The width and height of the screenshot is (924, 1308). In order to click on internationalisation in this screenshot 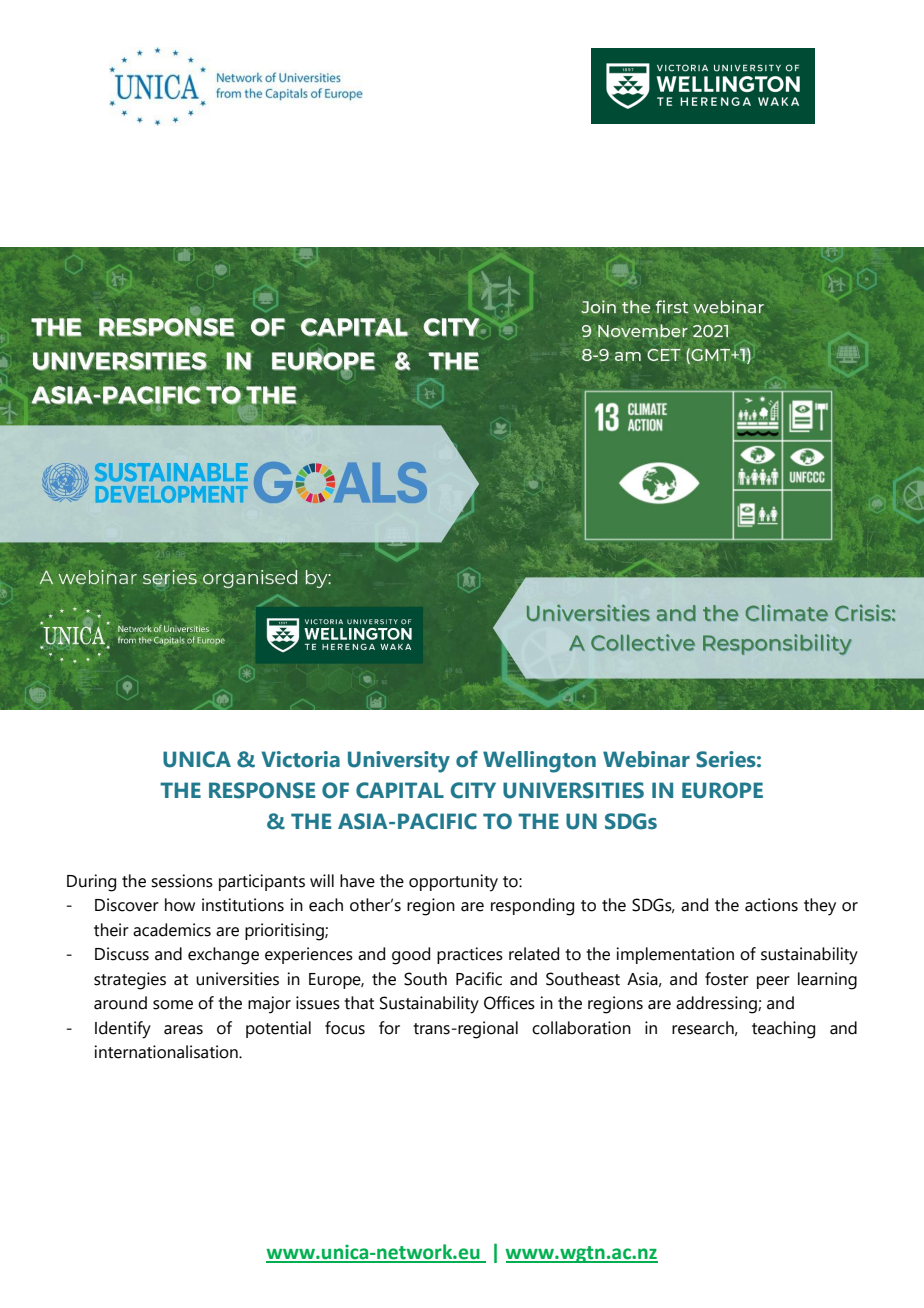, I will do `click(167, 1052)`.
